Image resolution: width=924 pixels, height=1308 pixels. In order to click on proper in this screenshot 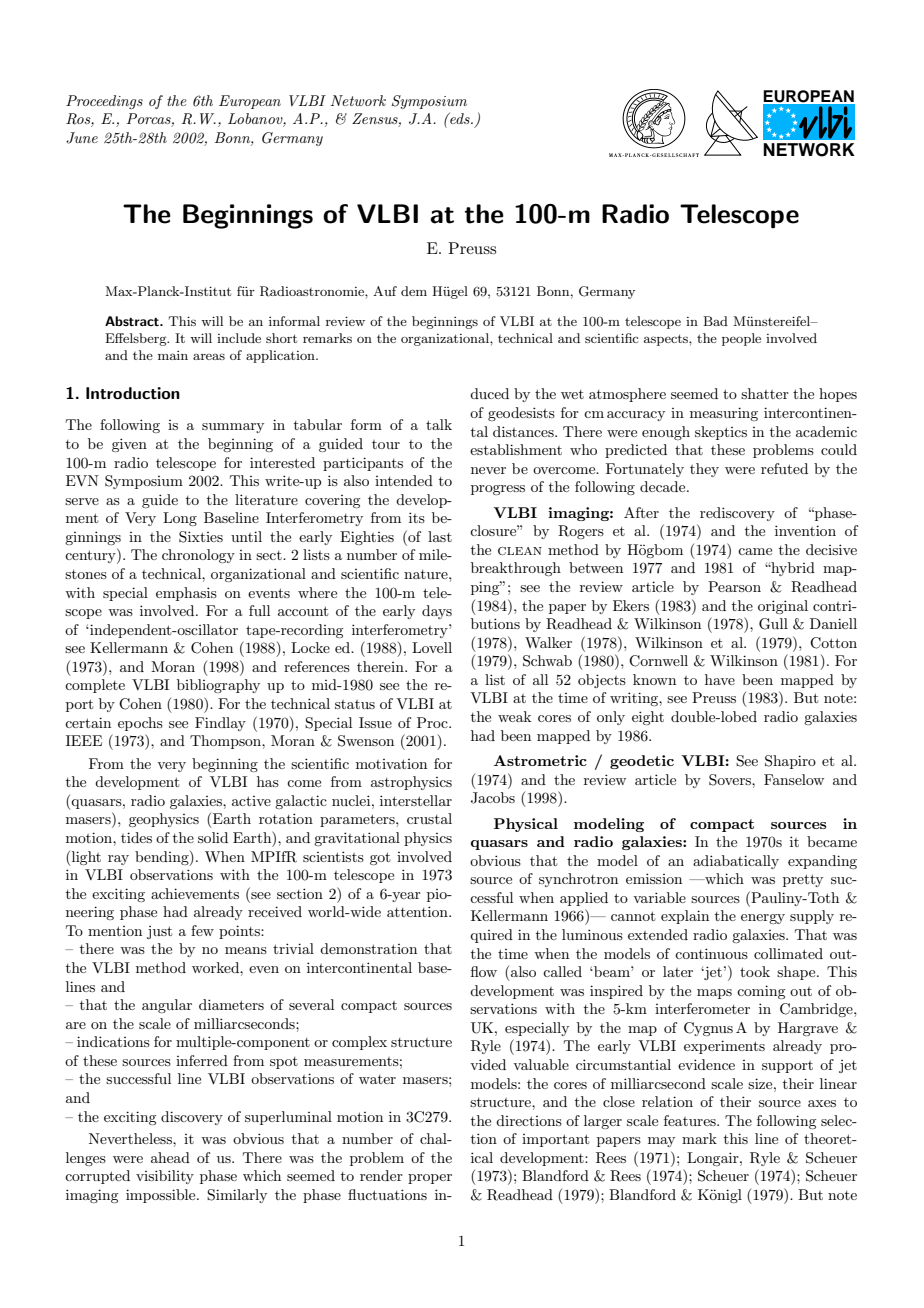, I will do `click(430, 1179)`.
